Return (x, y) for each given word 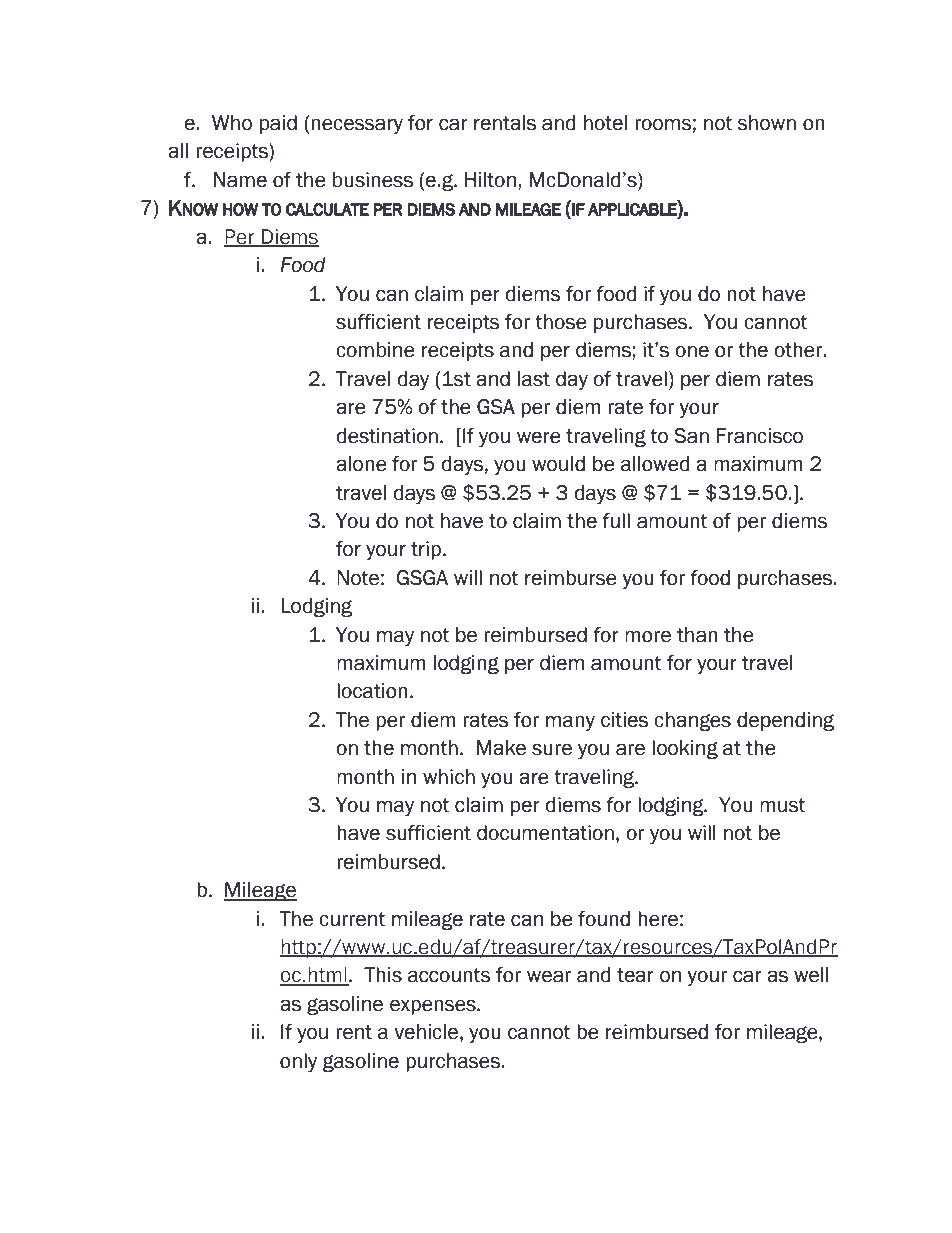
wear (549, 976)
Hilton (490, 180)
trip (427, 550)
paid (278, 124)
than (697, 635)
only (298, 1062)
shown (767, 123)
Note (358, 578)
